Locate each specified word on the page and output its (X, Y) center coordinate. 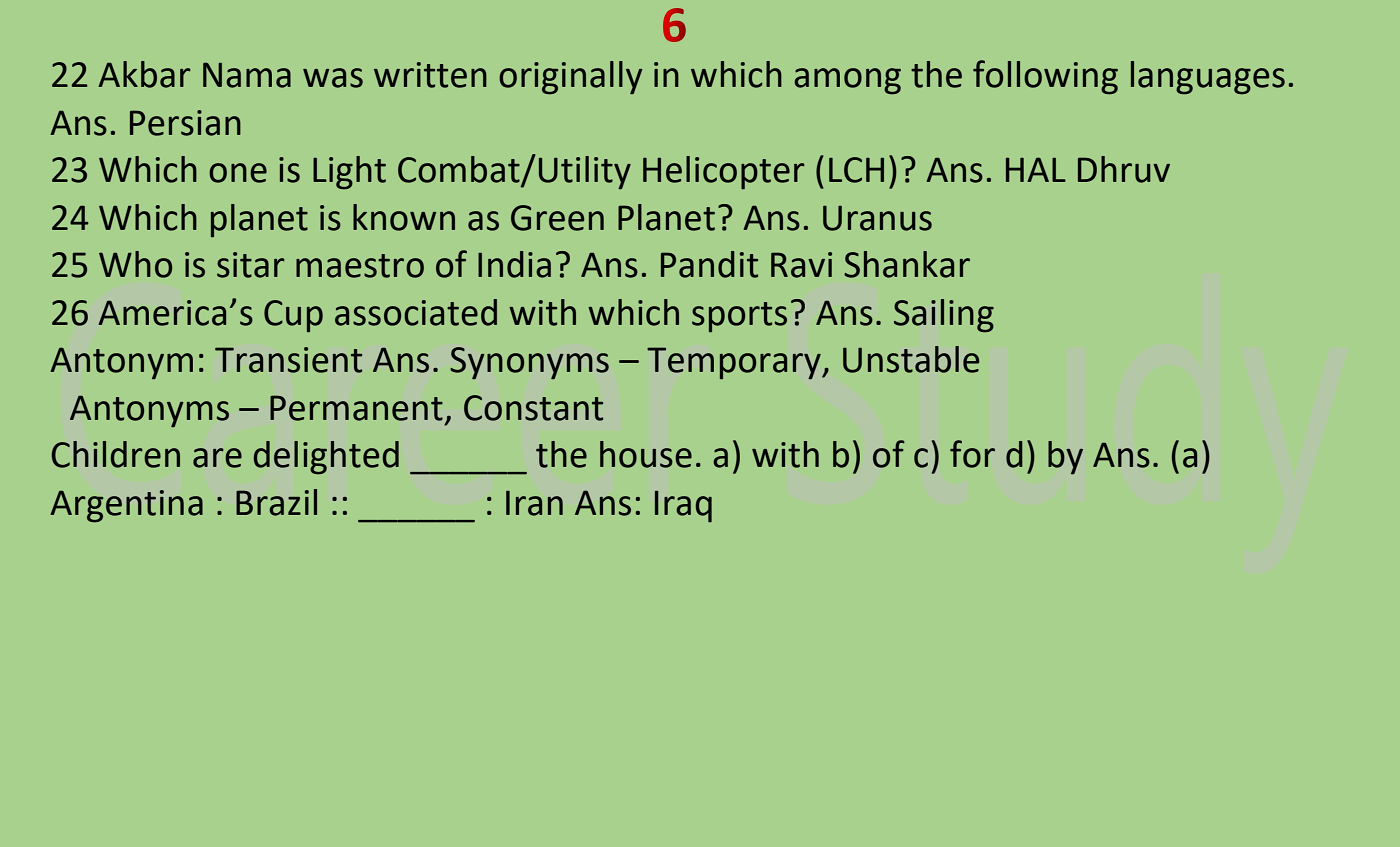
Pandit (709, 264)
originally (571, 78)
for (972, 454)
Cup (293, 316)
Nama (247, 75)
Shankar (907, 264)
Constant (533, 408)
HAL (1036, 169)
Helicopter (724, 173)
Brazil (276, 502)
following (1045, 77)
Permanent (356, 408)
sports (739, 317)
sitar (251, 265)
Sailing (944, 316)
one (238, 173)
